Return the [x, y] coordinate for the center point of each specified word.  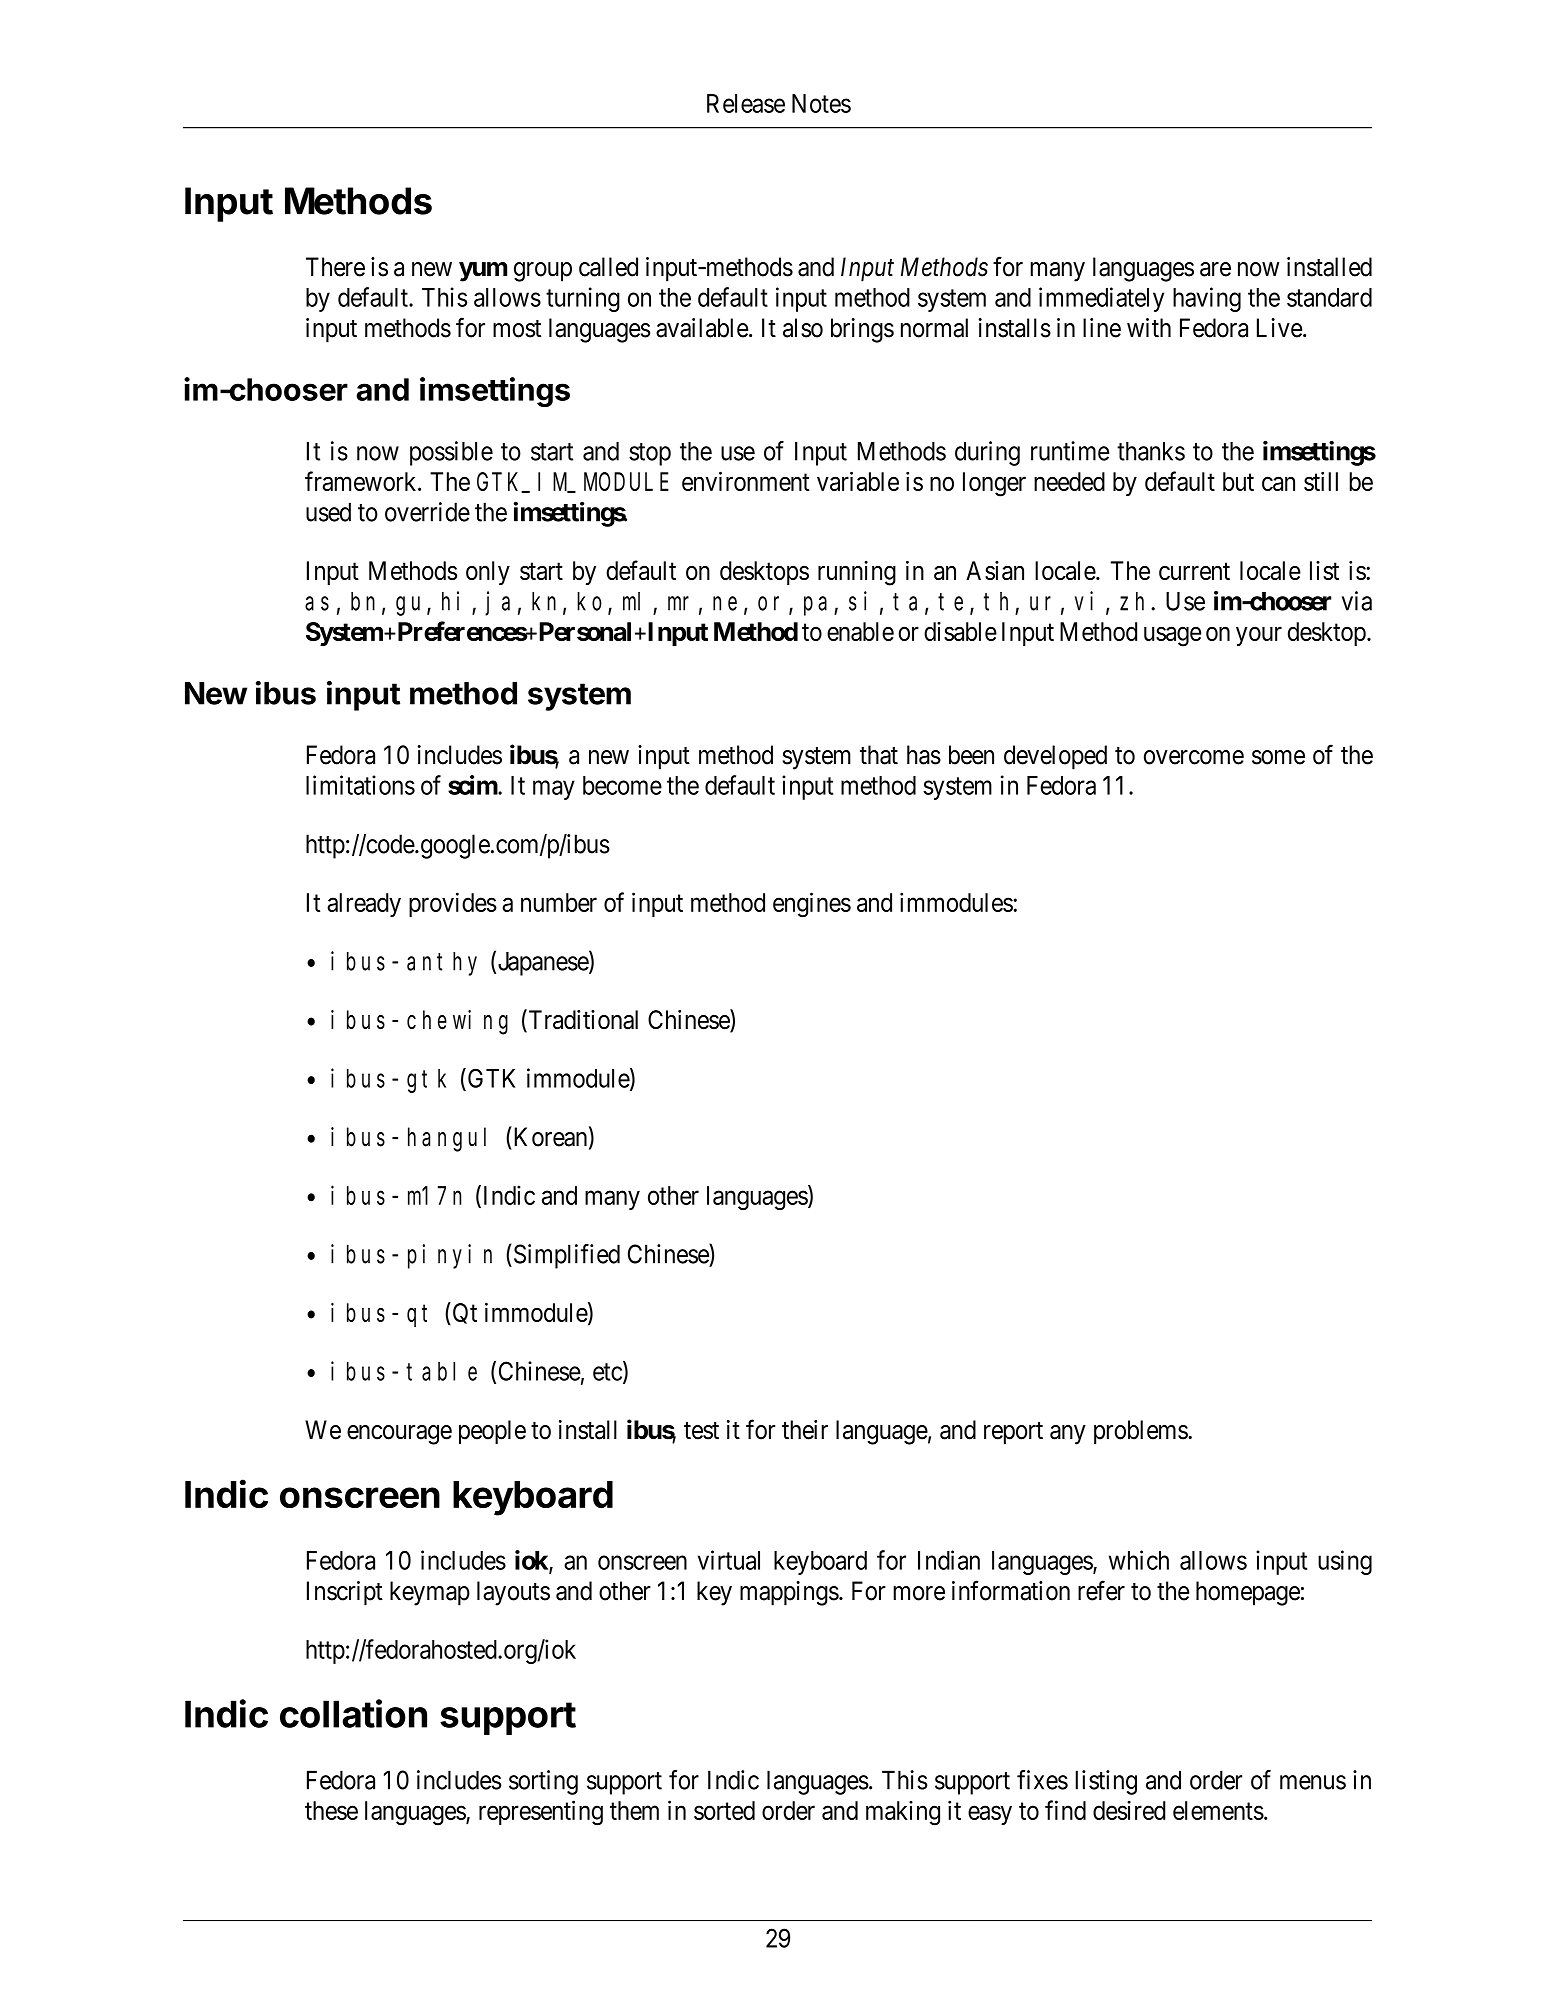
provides [453, 904]
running [857, 573]
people [492, 1432]
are [1215, 269]
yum [483, 272]
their [805, 1430]
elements [1218, 1810]
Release [746, 103]
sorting [543, 1782]
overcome [1194, 757]
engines [812, 905]
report [1013, 1433]
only [488, 573]
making [903, 1813]
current [1194, 571]
